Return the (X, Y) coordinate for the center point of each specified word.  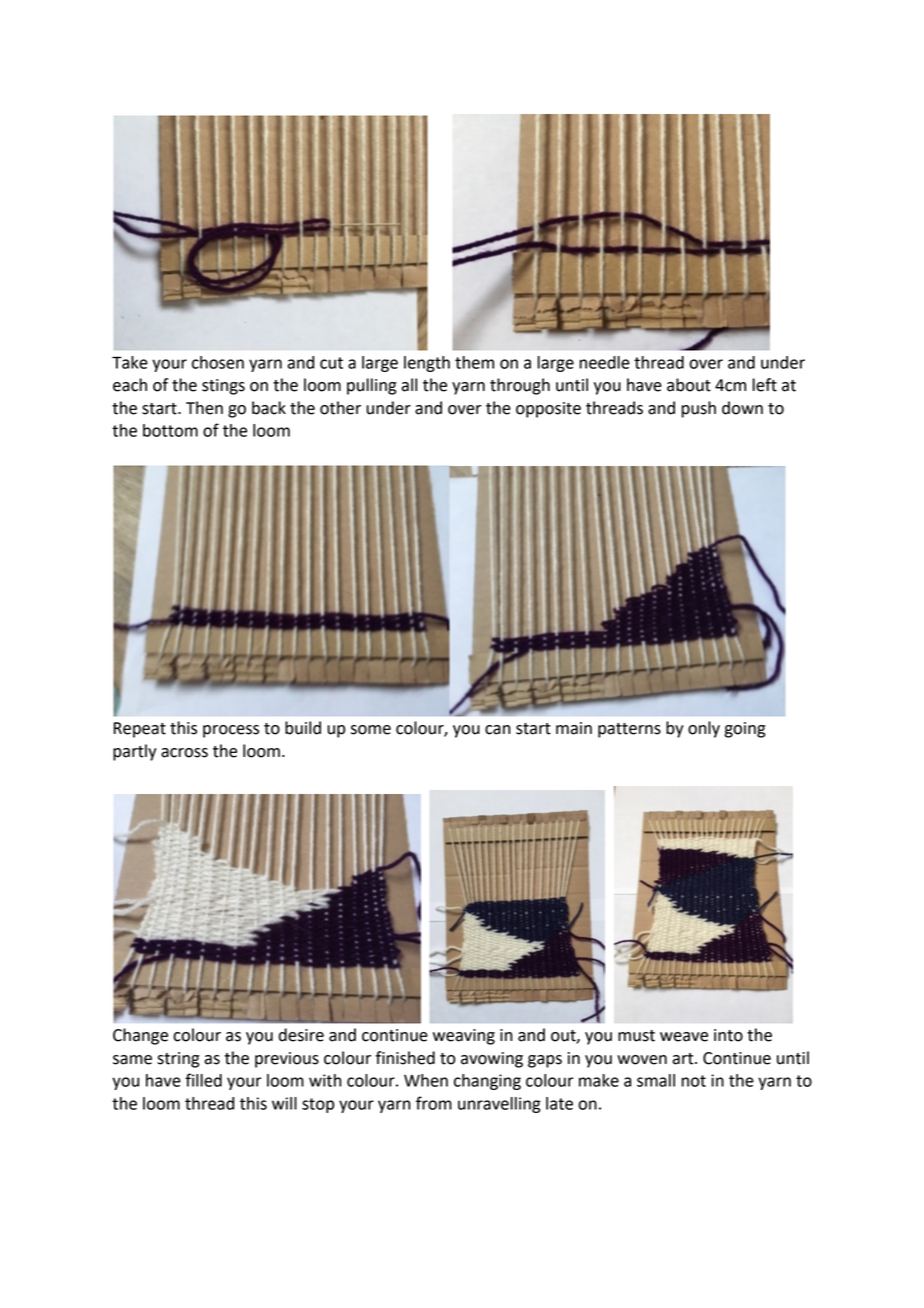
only (704, 729)
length (427, 364)
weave (684, 1037)
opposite (548, 410)
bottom (170, 430)
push (698, 409)
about (689, 385)
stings (223, 387)
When (426, 1080)
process (231, 731)
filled (203, 1080)
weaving (464, 1037)
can (497, 730)
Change (140, 1036)
